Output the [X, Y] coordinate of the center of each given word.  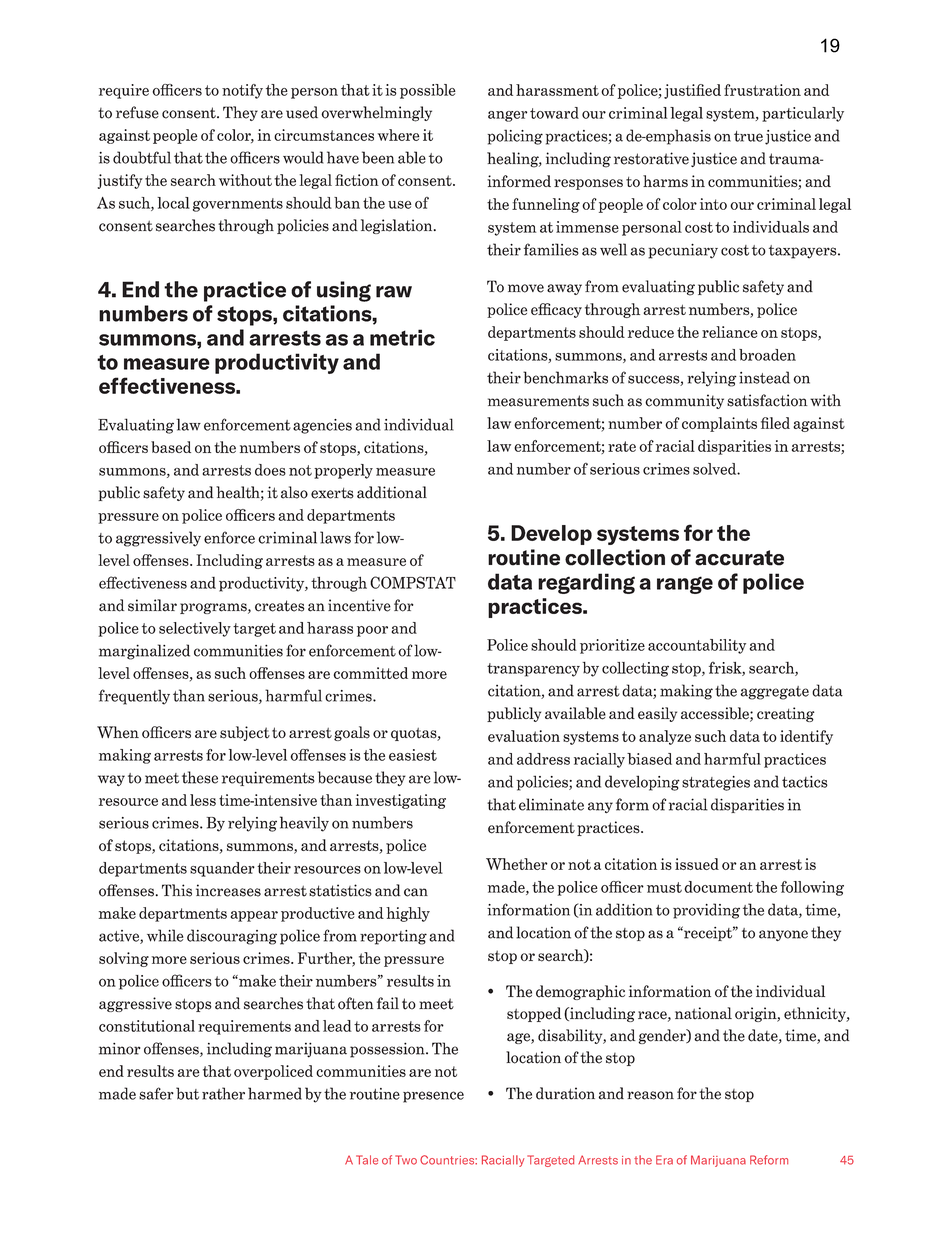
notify [242, 91]
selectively [195, 629]
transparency [533, 670]
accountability [697, 646]
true [748, 136]
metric [402, 337]
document [718, 887]
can [416, 892]
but [187, 1093]
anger [507, 116]
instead [764, 377]
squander [222, 869]
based [171, 447]
